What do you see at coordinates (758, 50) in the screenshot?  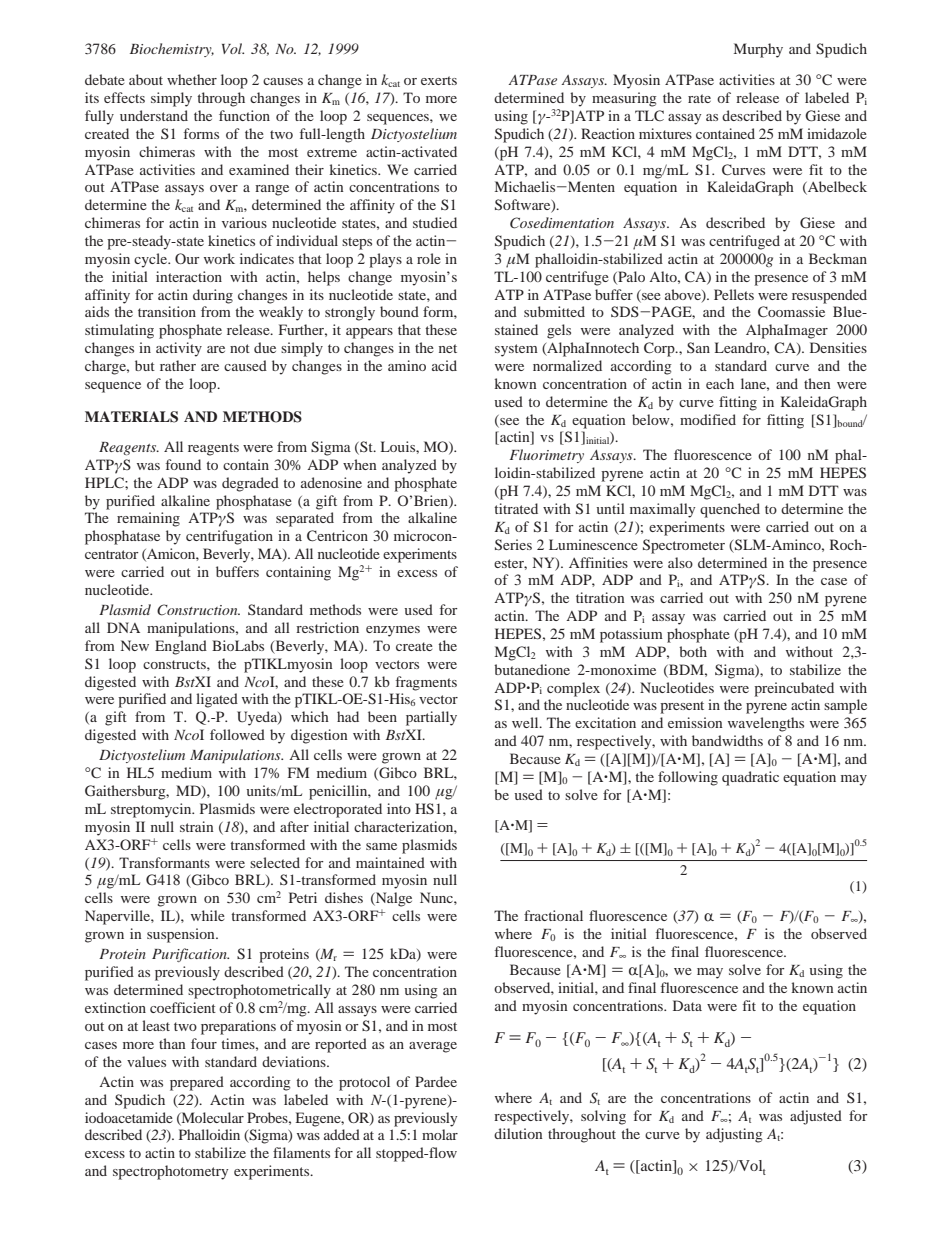 I see `Murphy` at bounding box center [758, 50].
